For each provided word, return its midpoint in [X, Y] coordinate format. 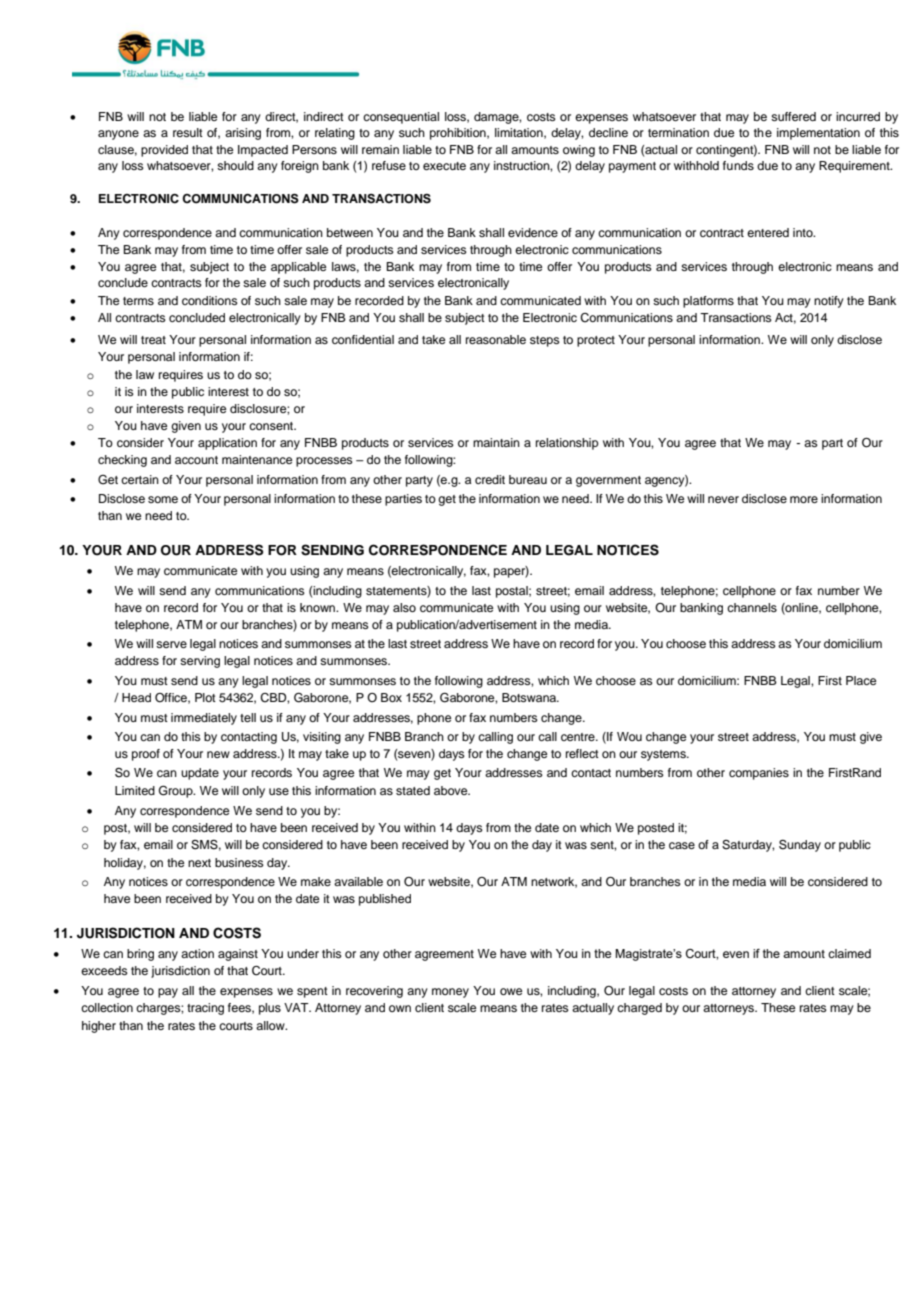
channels [752, 607]
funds [738, 165]
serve [171, 644]
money [450, 993]
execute [444, 166]
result [188, 132]
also [404, 607]
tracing [205, 1009]
